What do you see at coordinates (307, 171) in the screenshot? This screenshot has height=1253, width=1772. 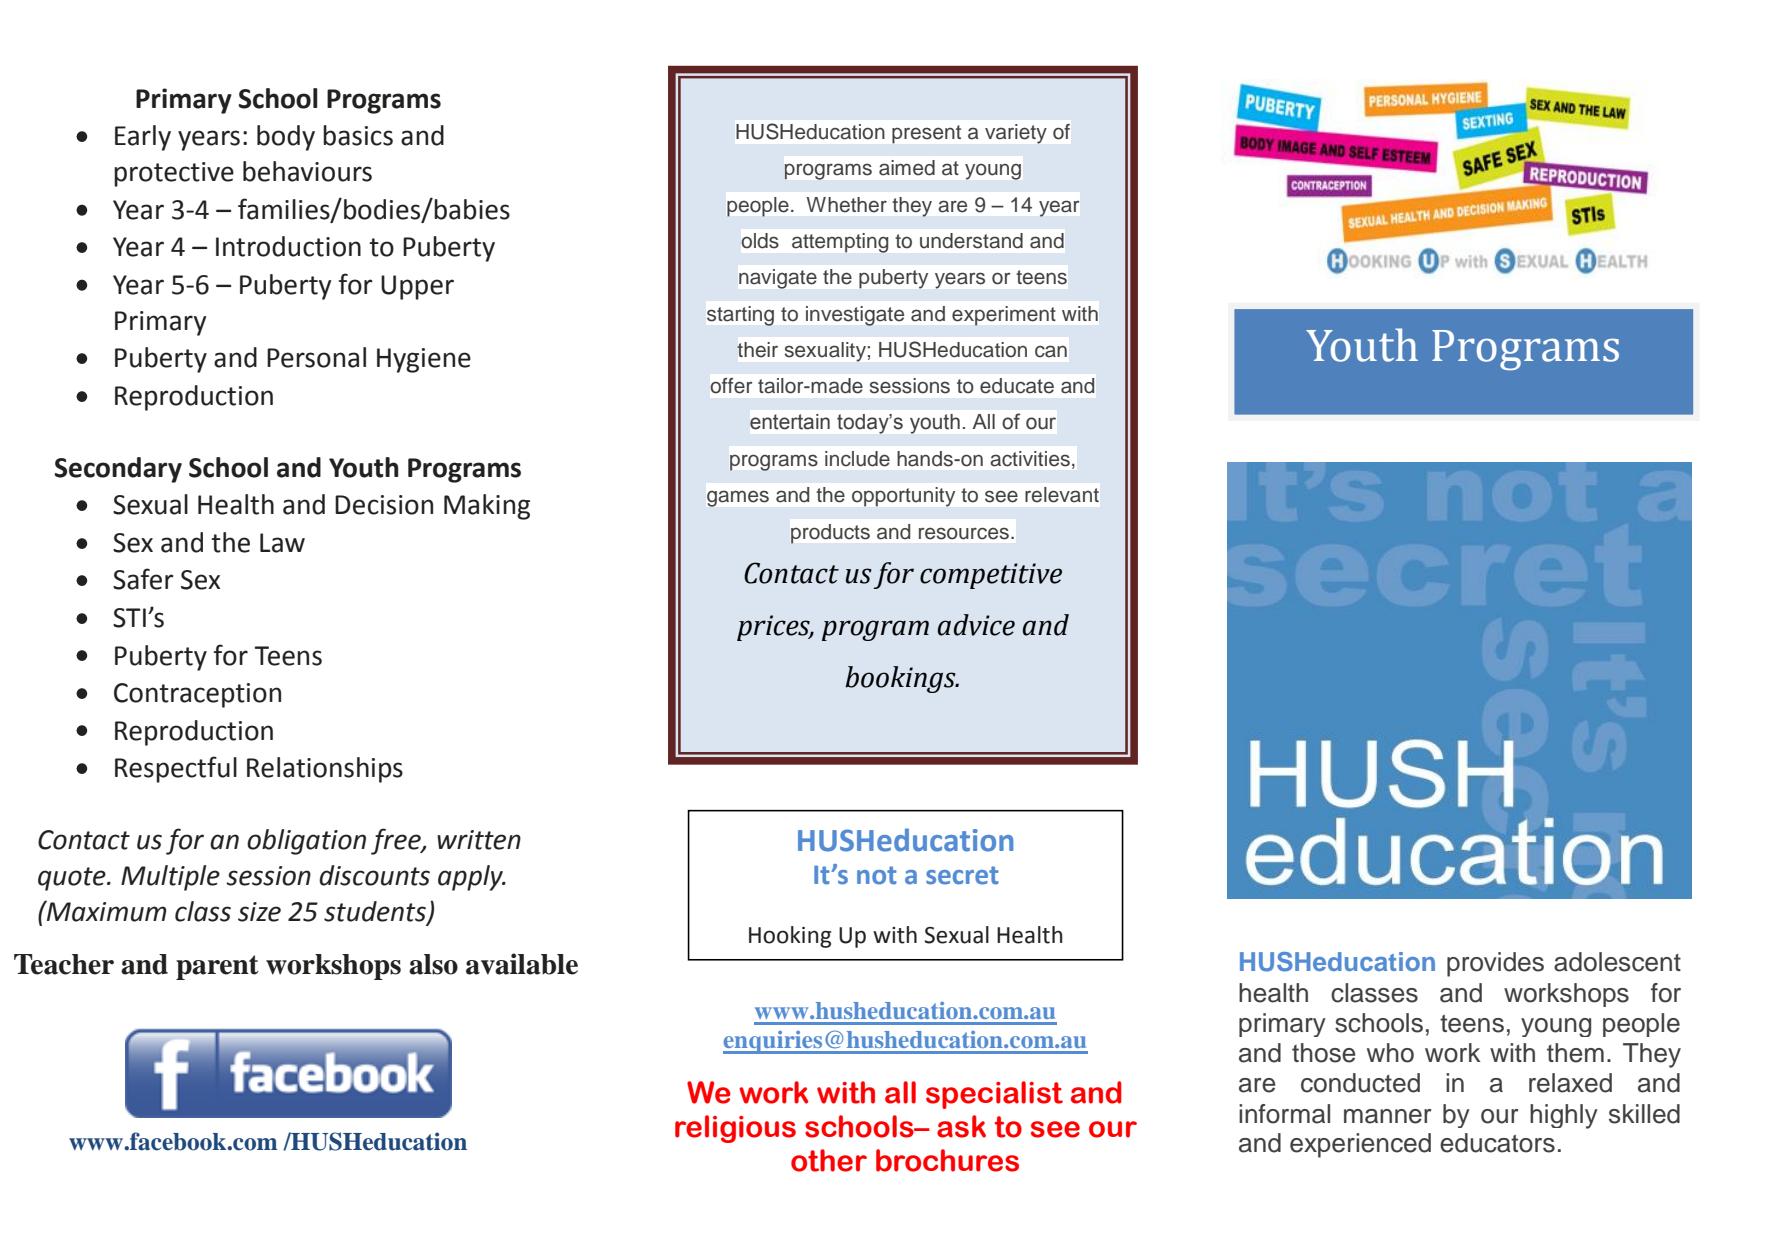 I see `behaviours` at bounding box center [307, 171].
